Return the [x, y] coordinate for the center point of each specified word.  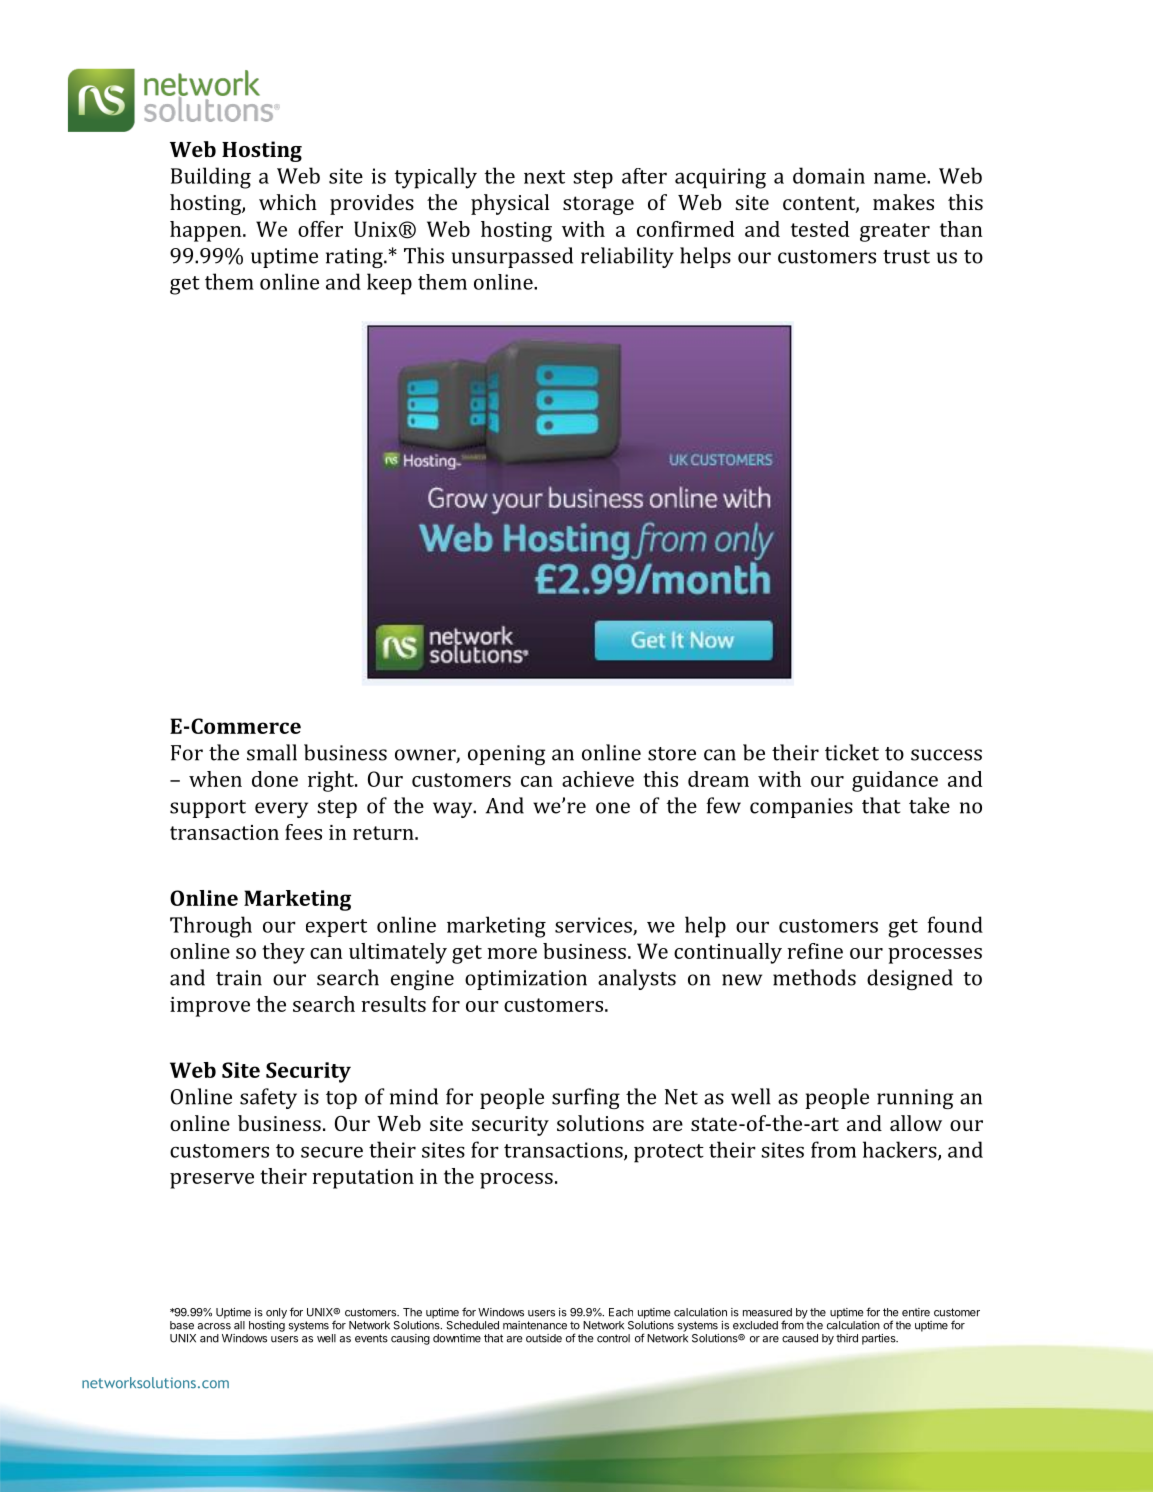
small [272, 752]
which [288, 202]
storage [598, 205]
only [276, 1313]
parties [880, 1339]
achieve [598, 779]
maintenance [535, 1325]
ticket [852, 752]
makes [903, 202]
